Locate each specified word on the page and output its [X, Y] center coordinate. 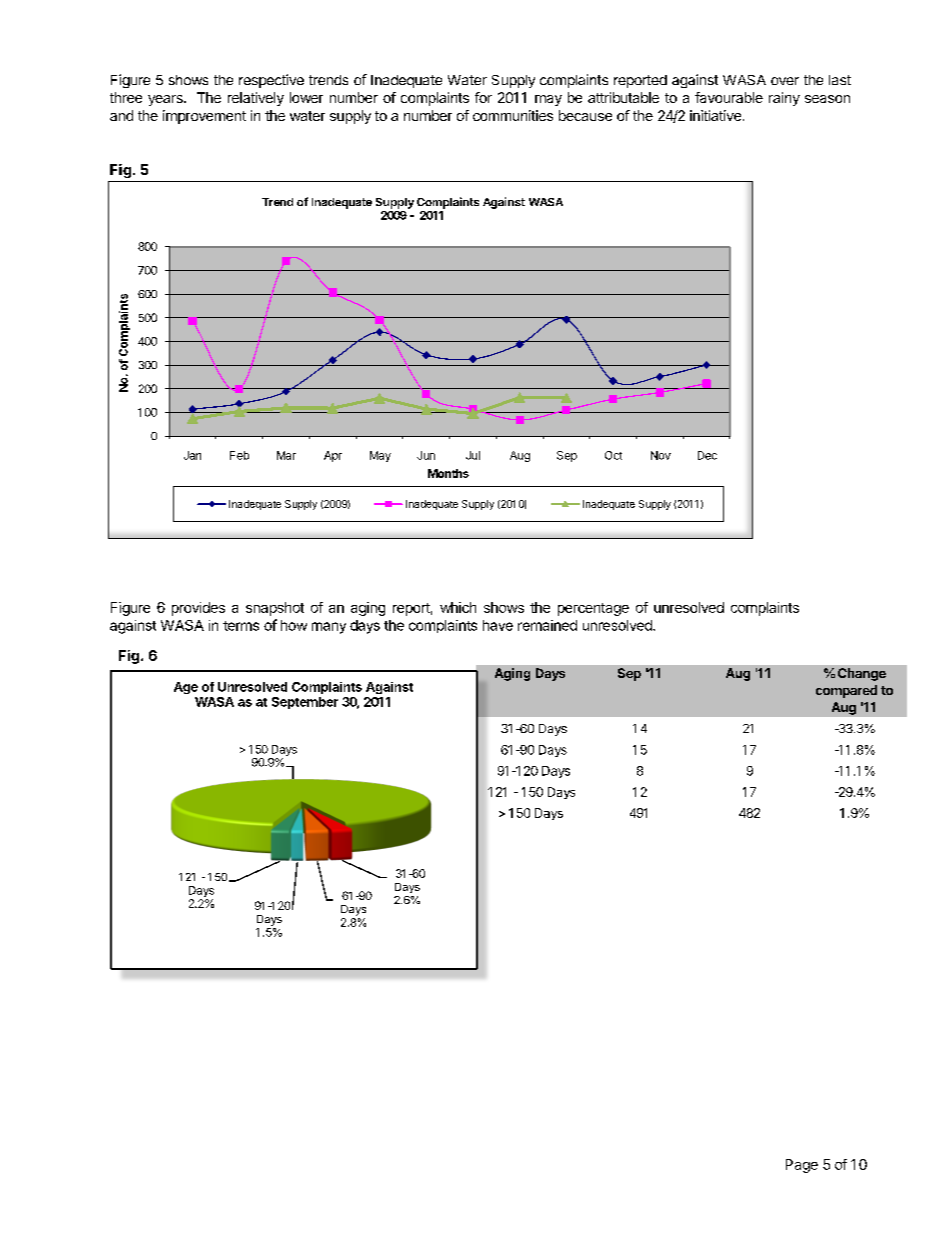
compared [846, 691]
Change [862, 674]
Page [802, 1166]
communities [513, 115]
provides [198, 609]
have [498, 625]
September [305, 703]
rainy [784, 99]
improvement [204, 117]
